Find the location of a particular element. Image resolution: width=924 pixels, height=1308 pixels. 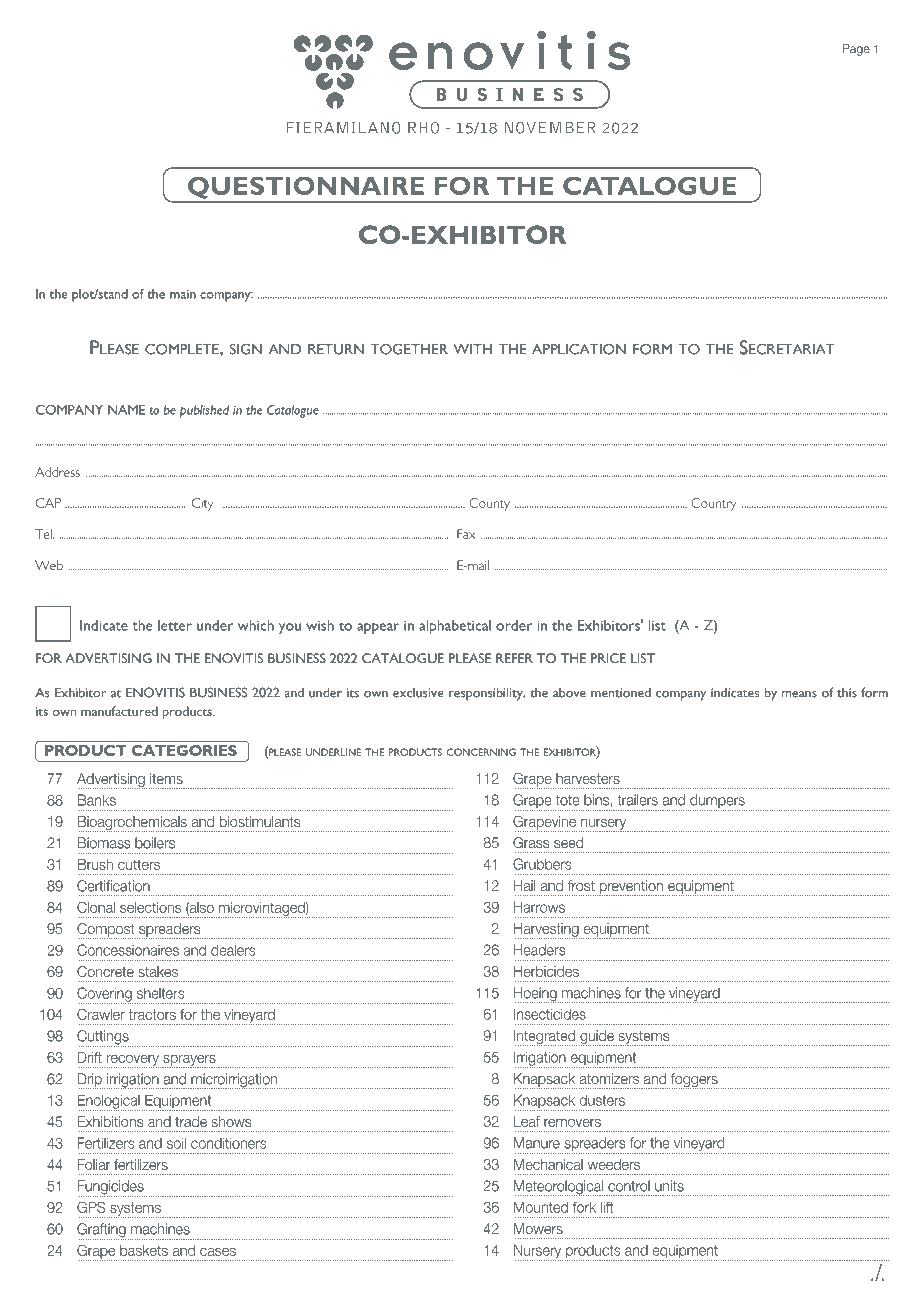

RHO is located at coordinates (423, 128).
